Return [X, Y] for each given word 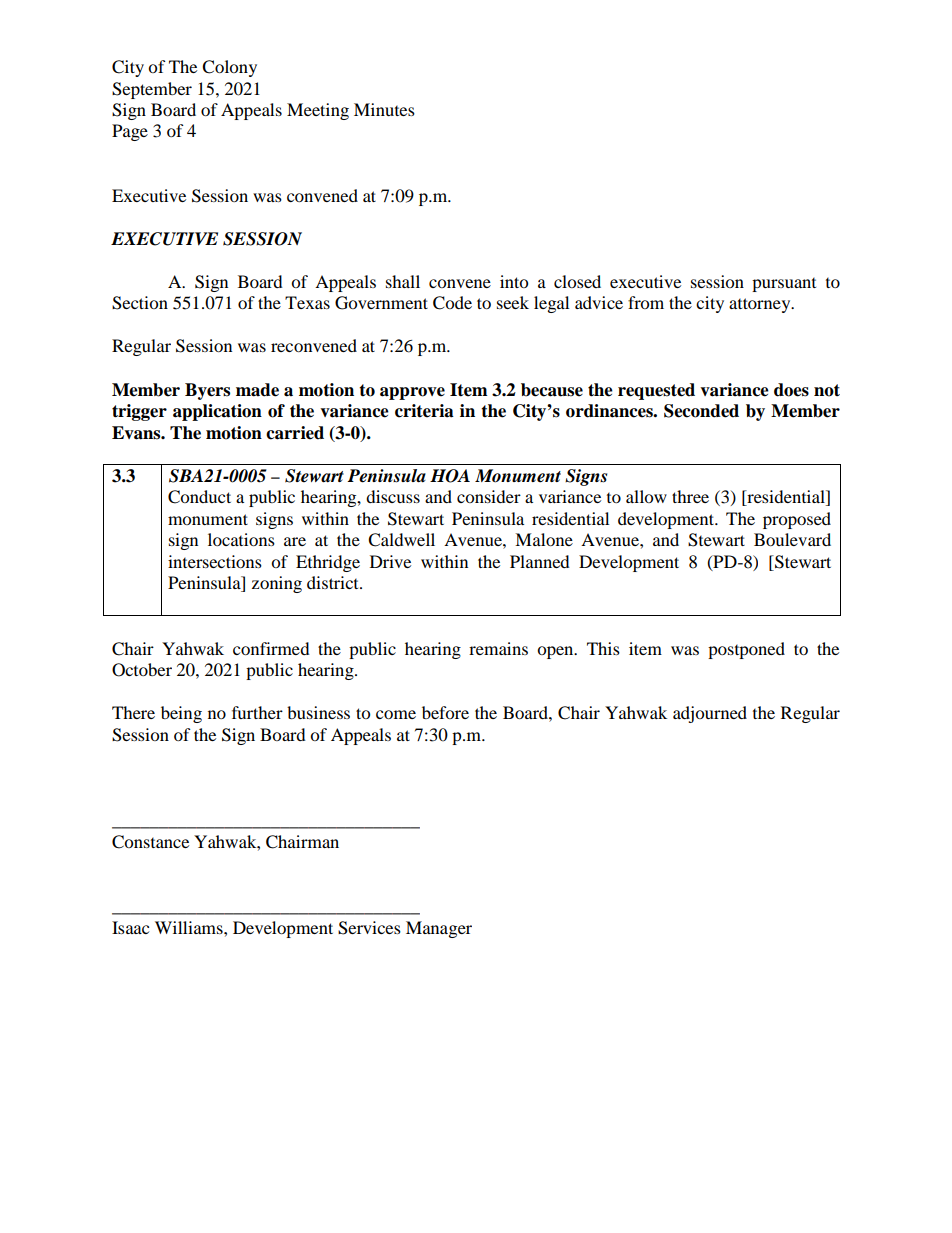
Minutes [384, 109]
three [690, 496]
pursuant [784, 285]
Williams [190, 927]
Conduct [199, 497]
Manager [439, 929]
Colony [229, 68]
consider [489, 496]
